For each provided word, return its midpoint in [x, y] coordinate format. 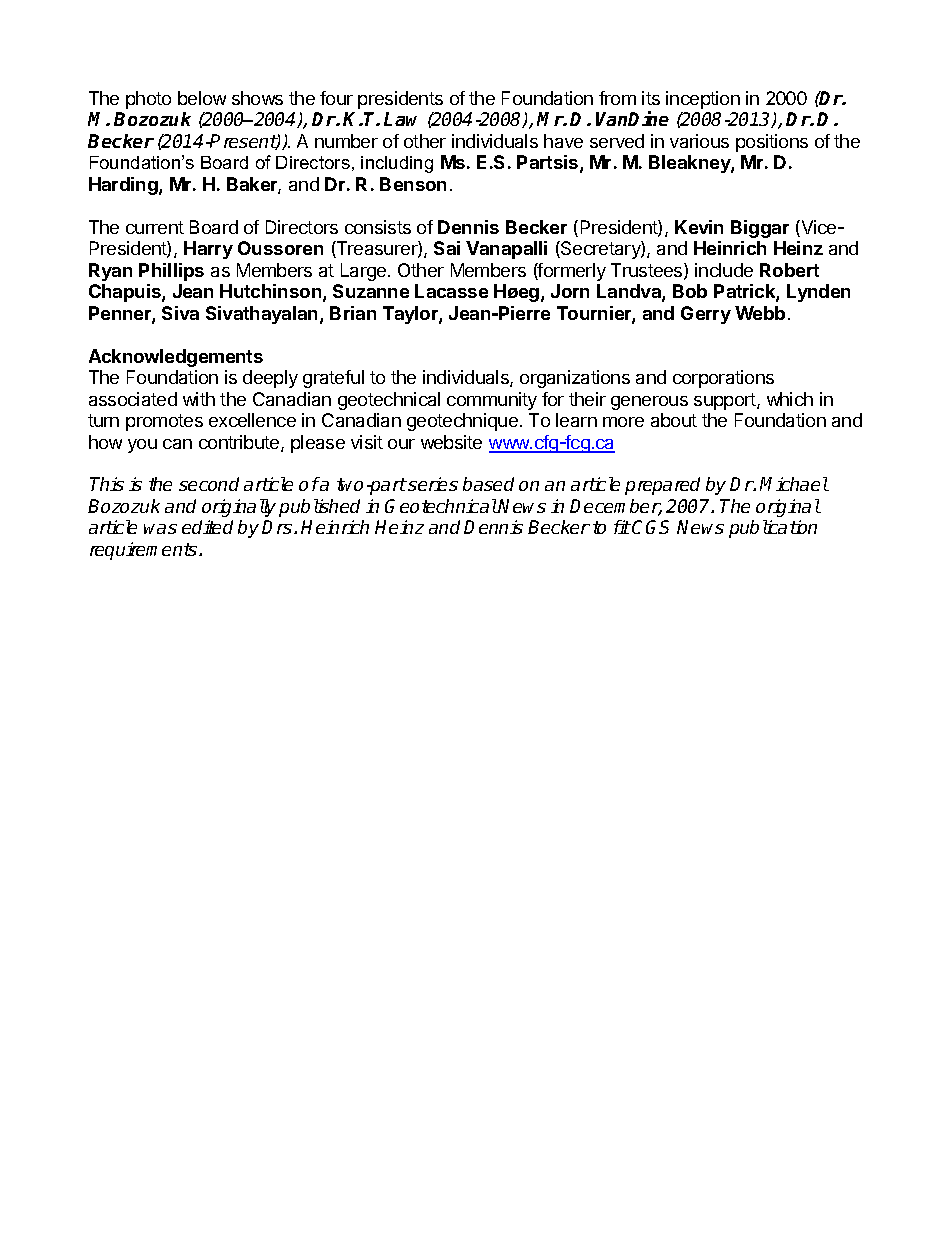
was [160, 529]
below [202, 98]
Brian [353, 313]
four [336, 98]
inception [703, 100]
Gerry [706, 315]
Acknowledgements [176, 358]
